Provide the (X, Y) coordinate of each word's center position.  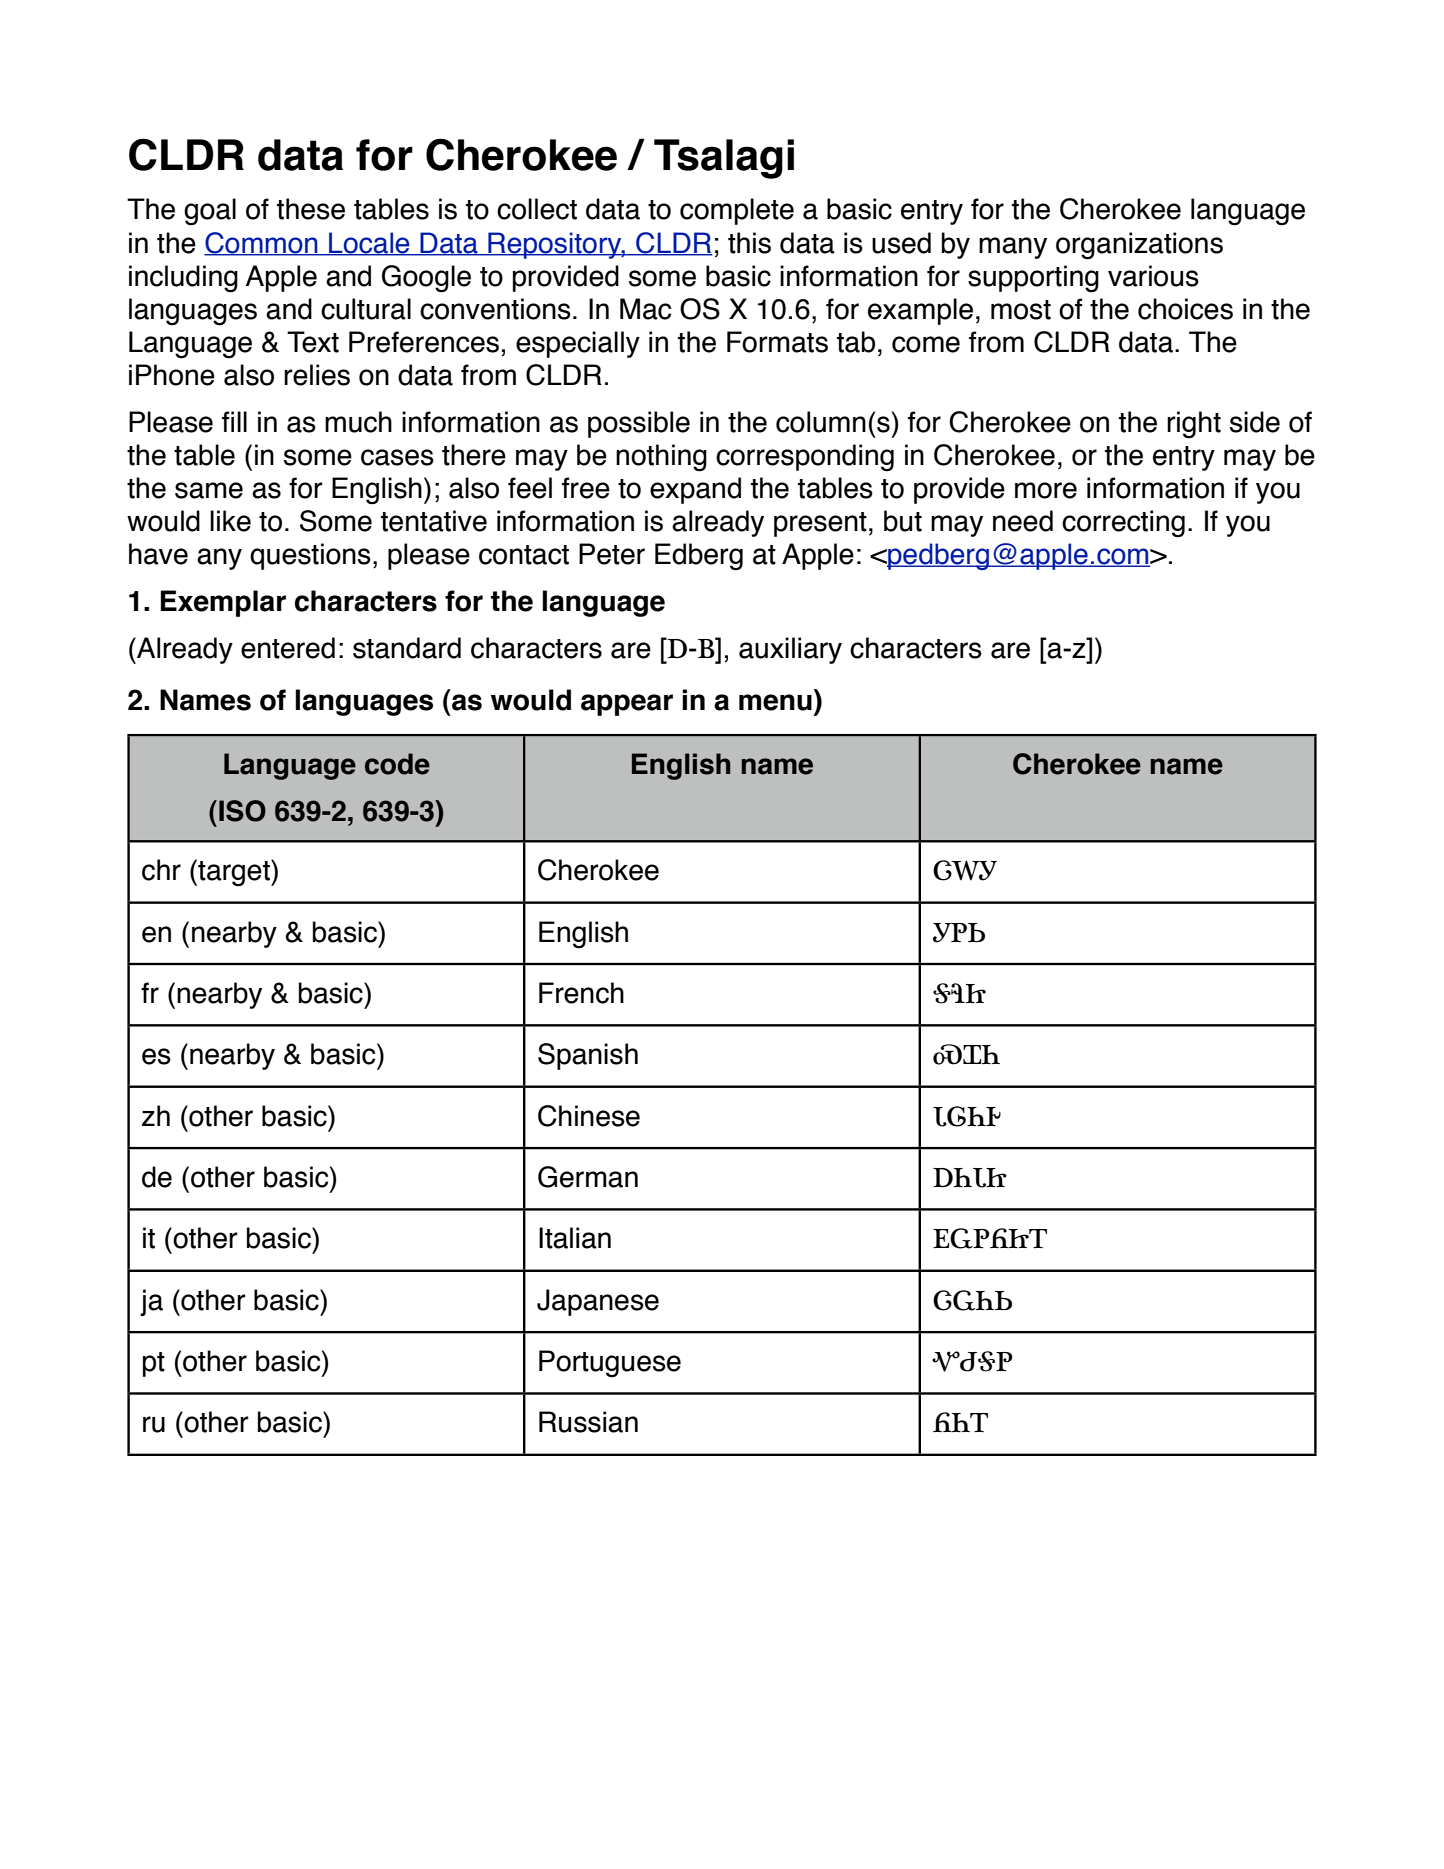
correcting (1123, 523)
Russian (588, 1422)
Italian (575, 1238)
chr (161, 870)
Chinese (589, 1116)
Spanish (588, 1056)
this (749, 243)
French (581, 993)
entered (288, 648)
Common (262, 243)
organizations (1139, 246)
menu (775, 702)
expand (695, 490)
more (1046, 490)
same (209, 490)
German (588, 1177)
